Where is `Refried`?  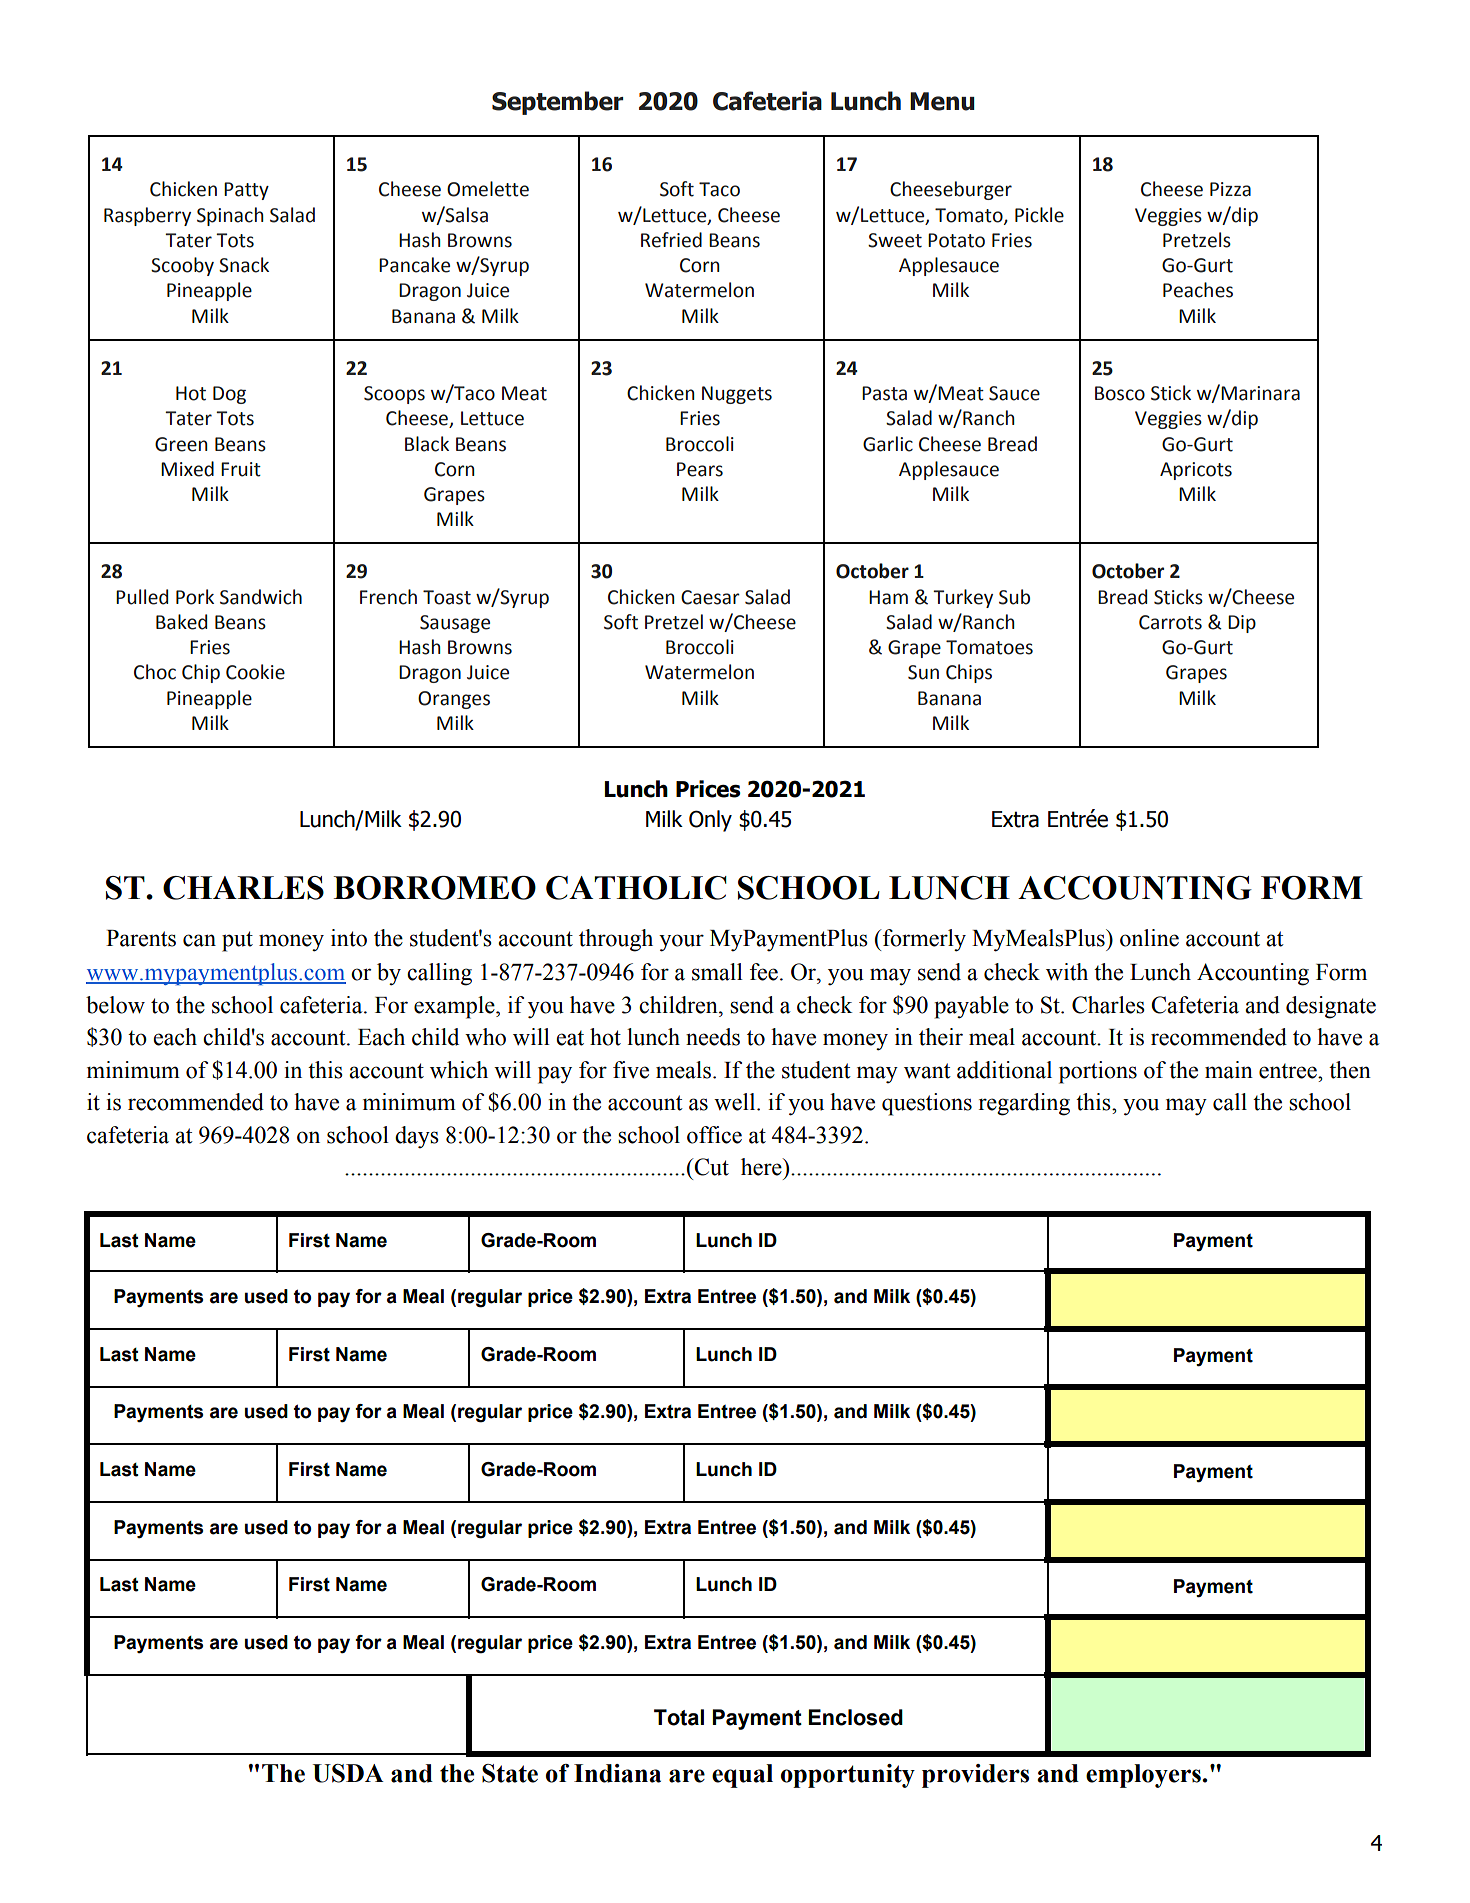
Refried is located at coordinates (671, 240).
